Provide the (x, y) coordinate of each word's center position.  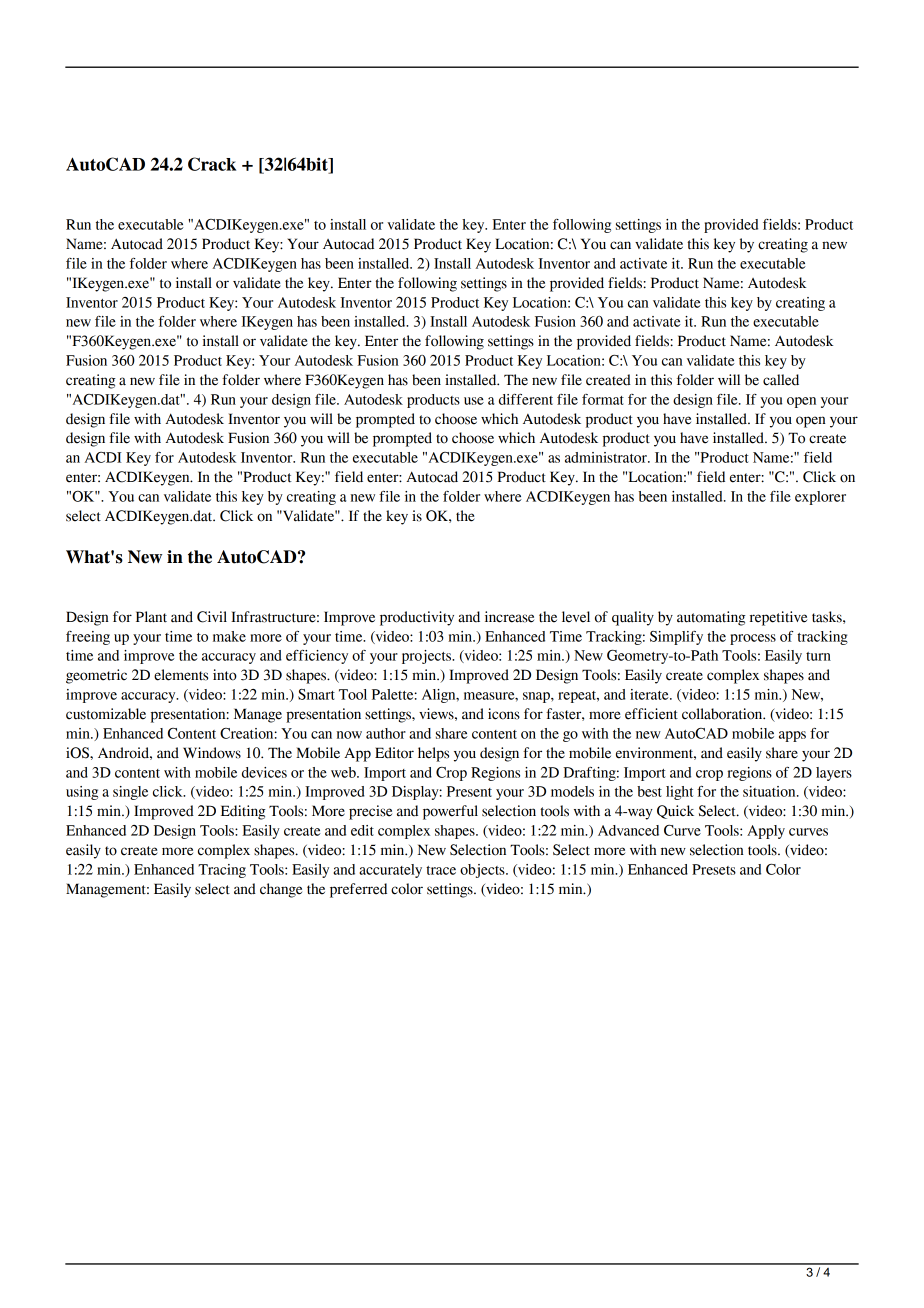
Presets (714, 869)
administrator (607, 457)
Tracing (222, 871)
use (474, 401)
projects (427, 657)
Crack (212, 164)
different (526, 399)
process (753, 639)
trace (441, 870)
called (781, 380)
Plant (151, 617)
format (603, 399)
